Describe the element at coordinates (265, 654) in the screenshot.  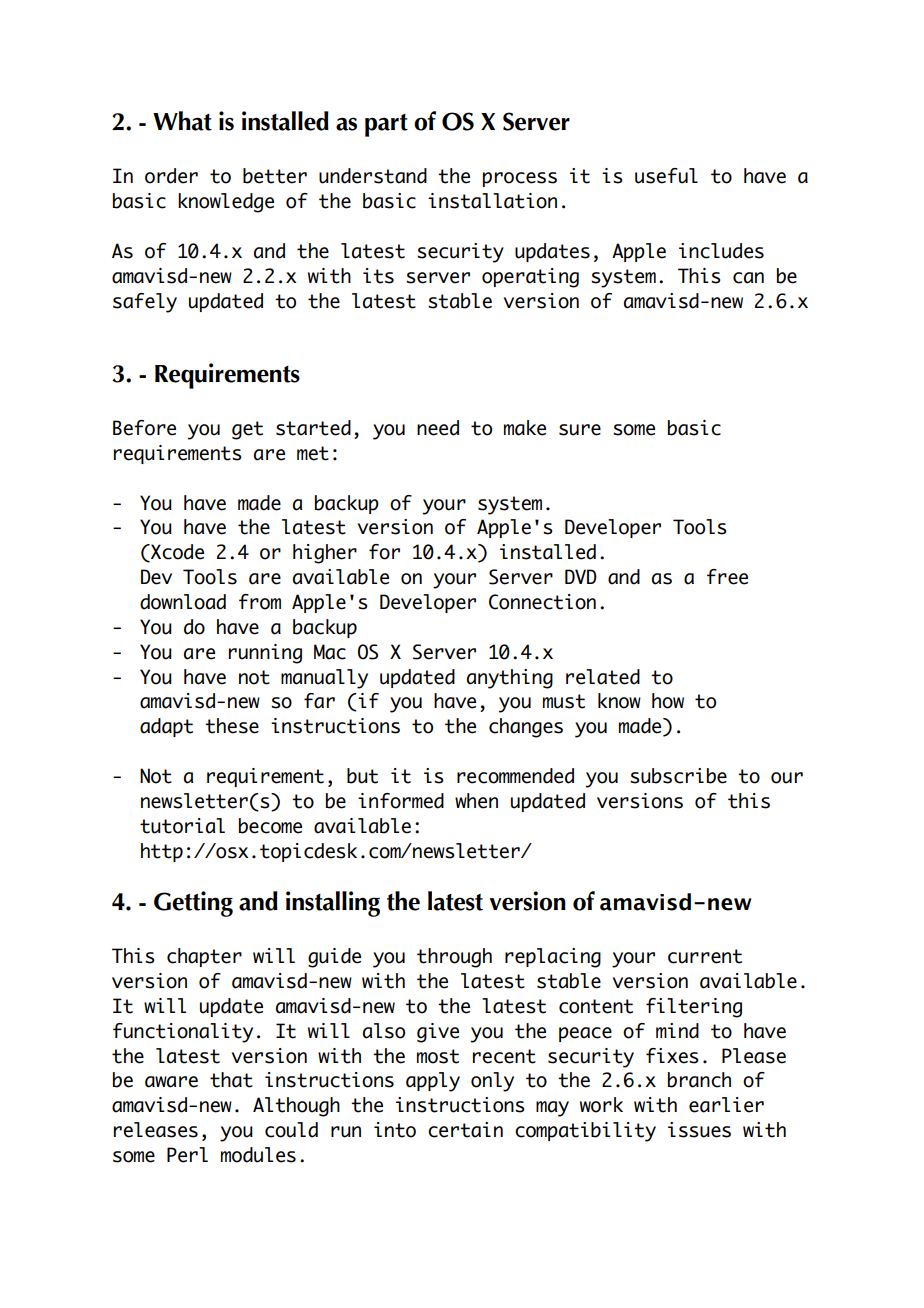
I see `running` at that location.
